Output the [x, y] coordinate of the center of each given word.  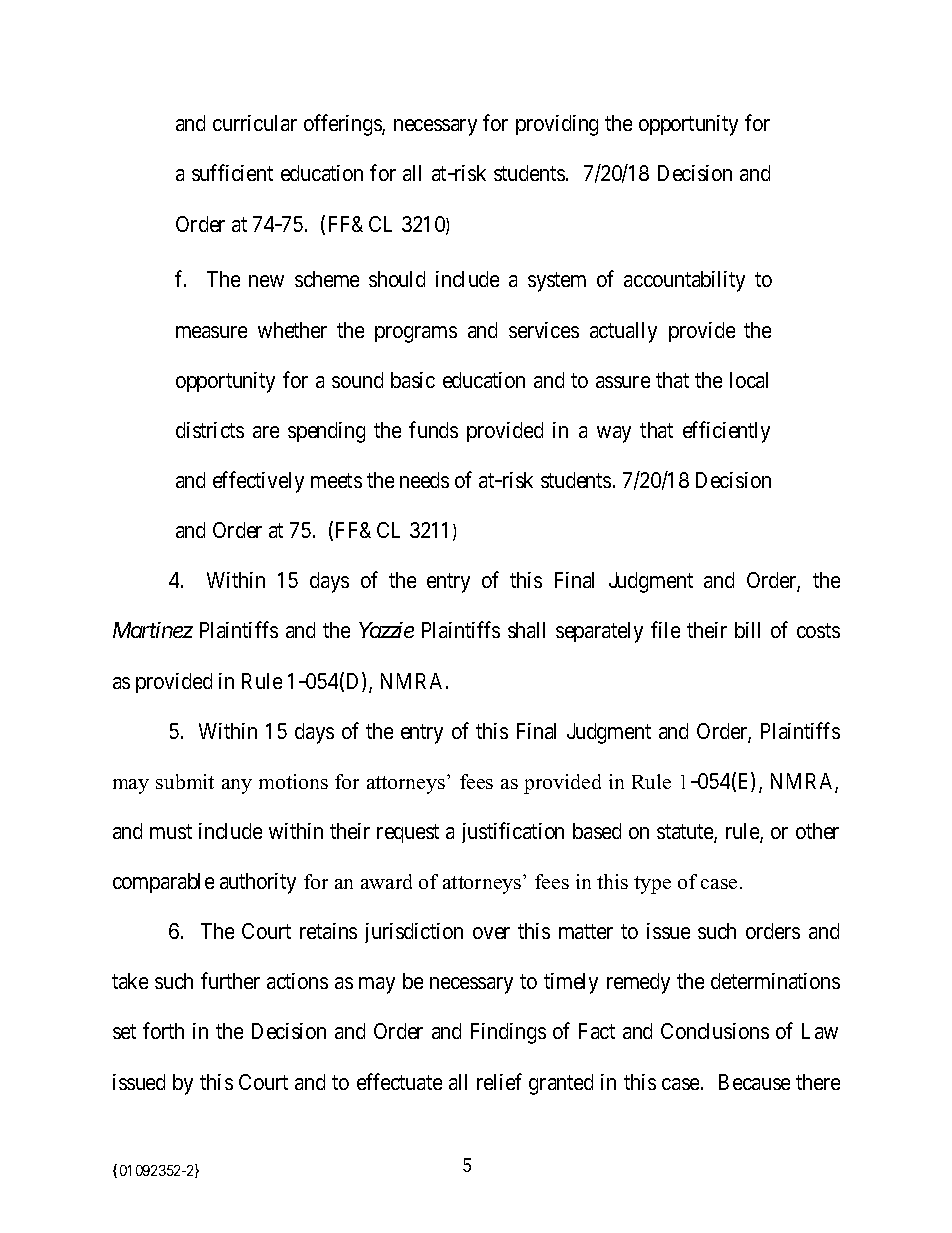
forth [163, 1031]
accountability [684, 281]
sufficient [232, 173]
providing [557, 125]
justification [513, 832]
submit [185, 781]
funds [433, 429]
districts [210, 430]
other [817, 831]
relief [499, 1081]
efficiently [726, 432]
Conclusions [715, 1031]
